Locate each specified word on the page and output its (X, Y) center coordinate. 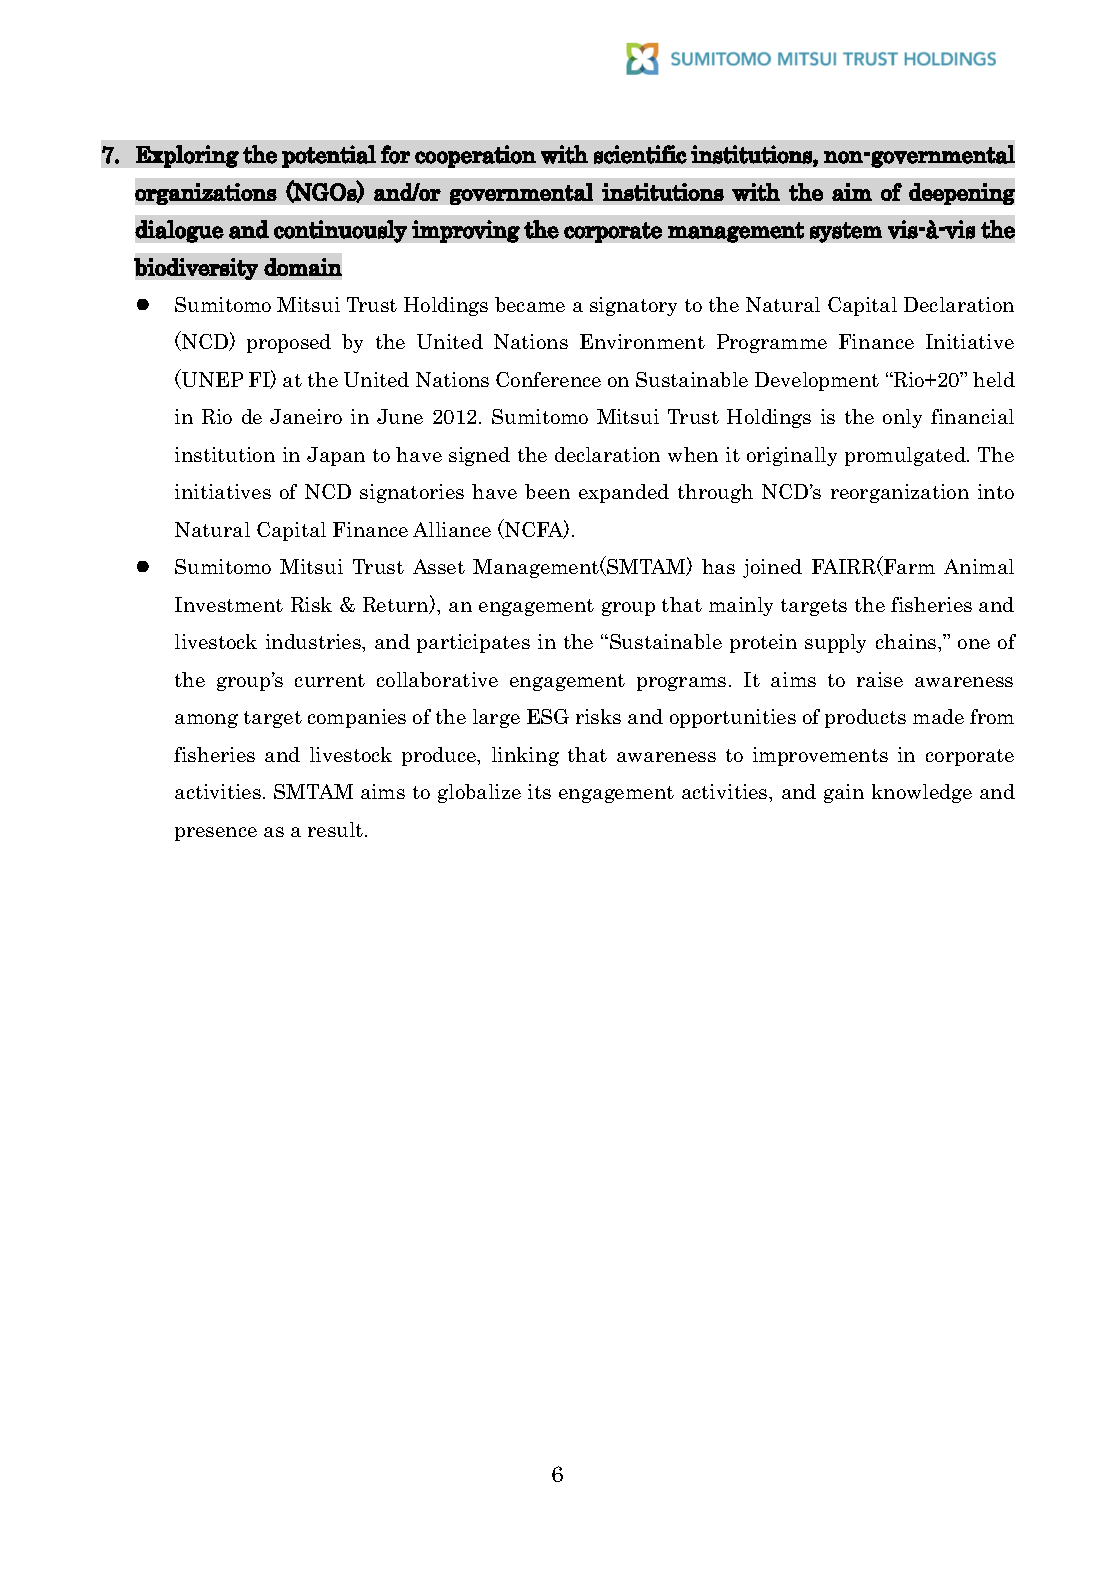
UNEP (211, 379)
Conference (548, 379)
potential (329, 156)
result (337, 829)
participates (473, 643)
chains (907, 641)
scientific (640, 154)
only (902, 418)
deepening (962, 194)
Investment (229, 604)
